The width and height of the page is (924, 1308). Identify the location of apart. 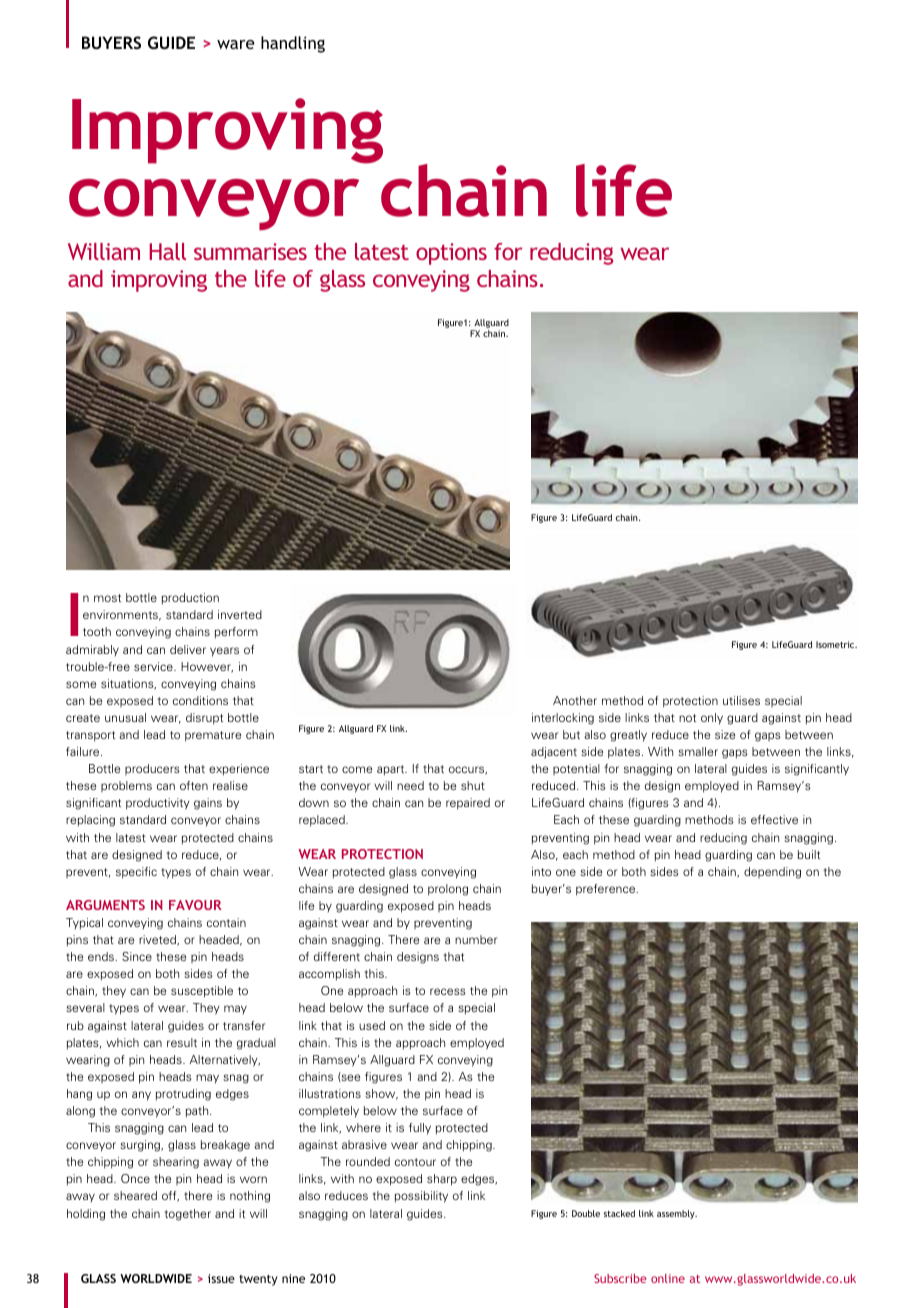
(392, 770).
